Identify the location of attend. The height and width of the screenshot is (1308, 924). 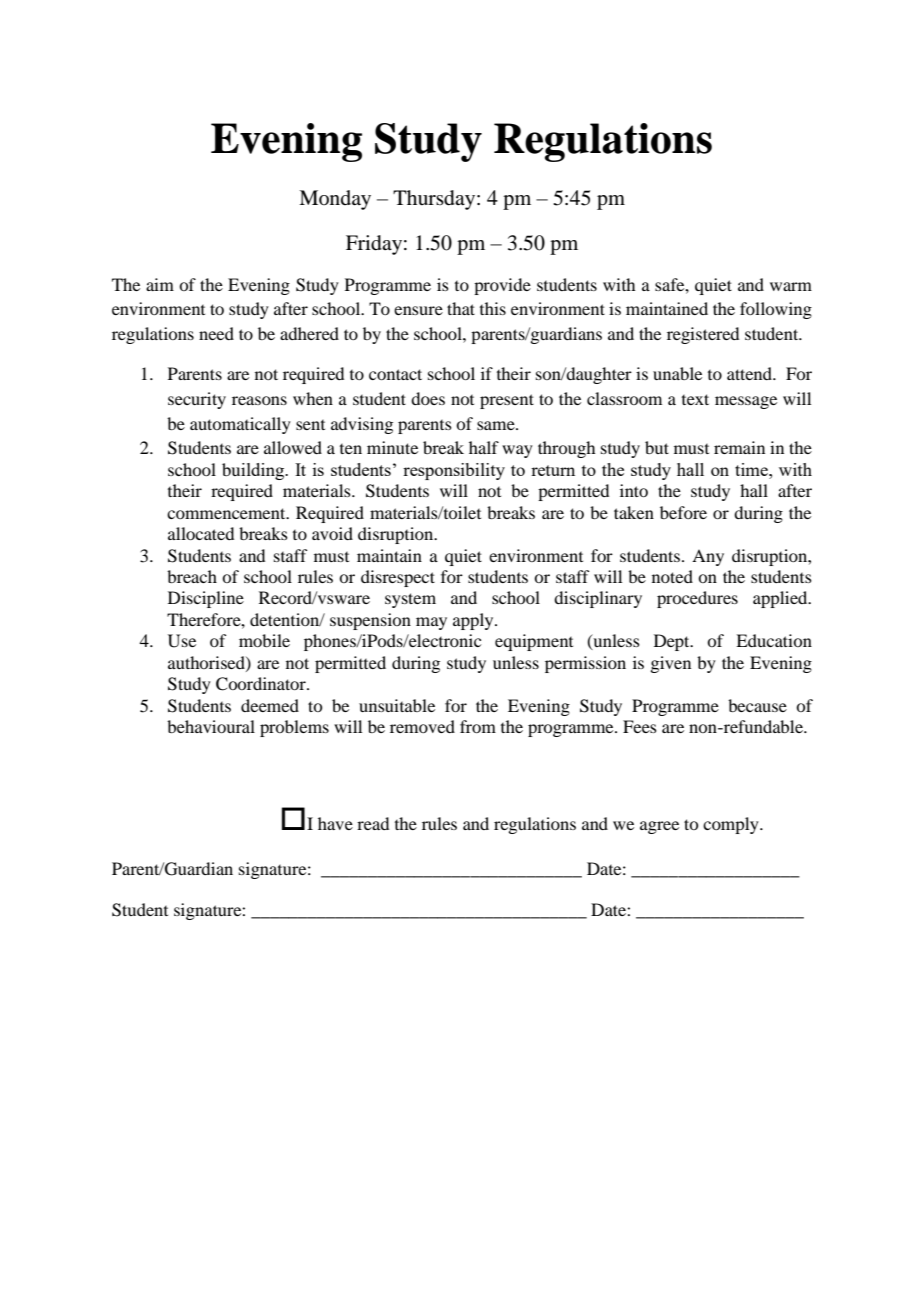
(751, 373).
